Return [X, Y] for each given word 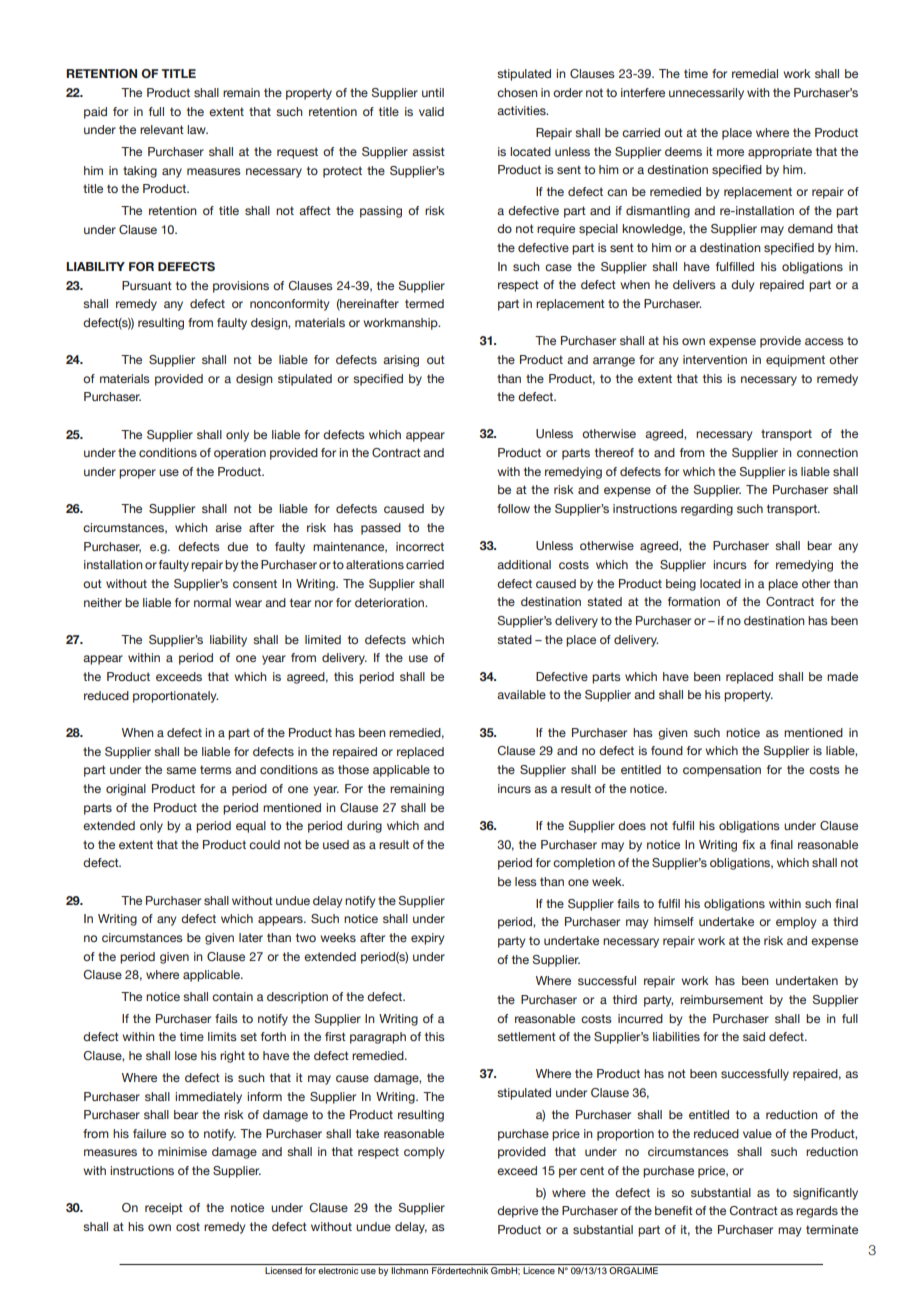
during [364, 827]
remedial [755, 73]
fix [748, 844]
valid [431, 111]
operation [240, 454]
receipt [164, 1209]
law [197, 129]
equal [251, 827]
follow [513, 508]
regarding [707, 510]
